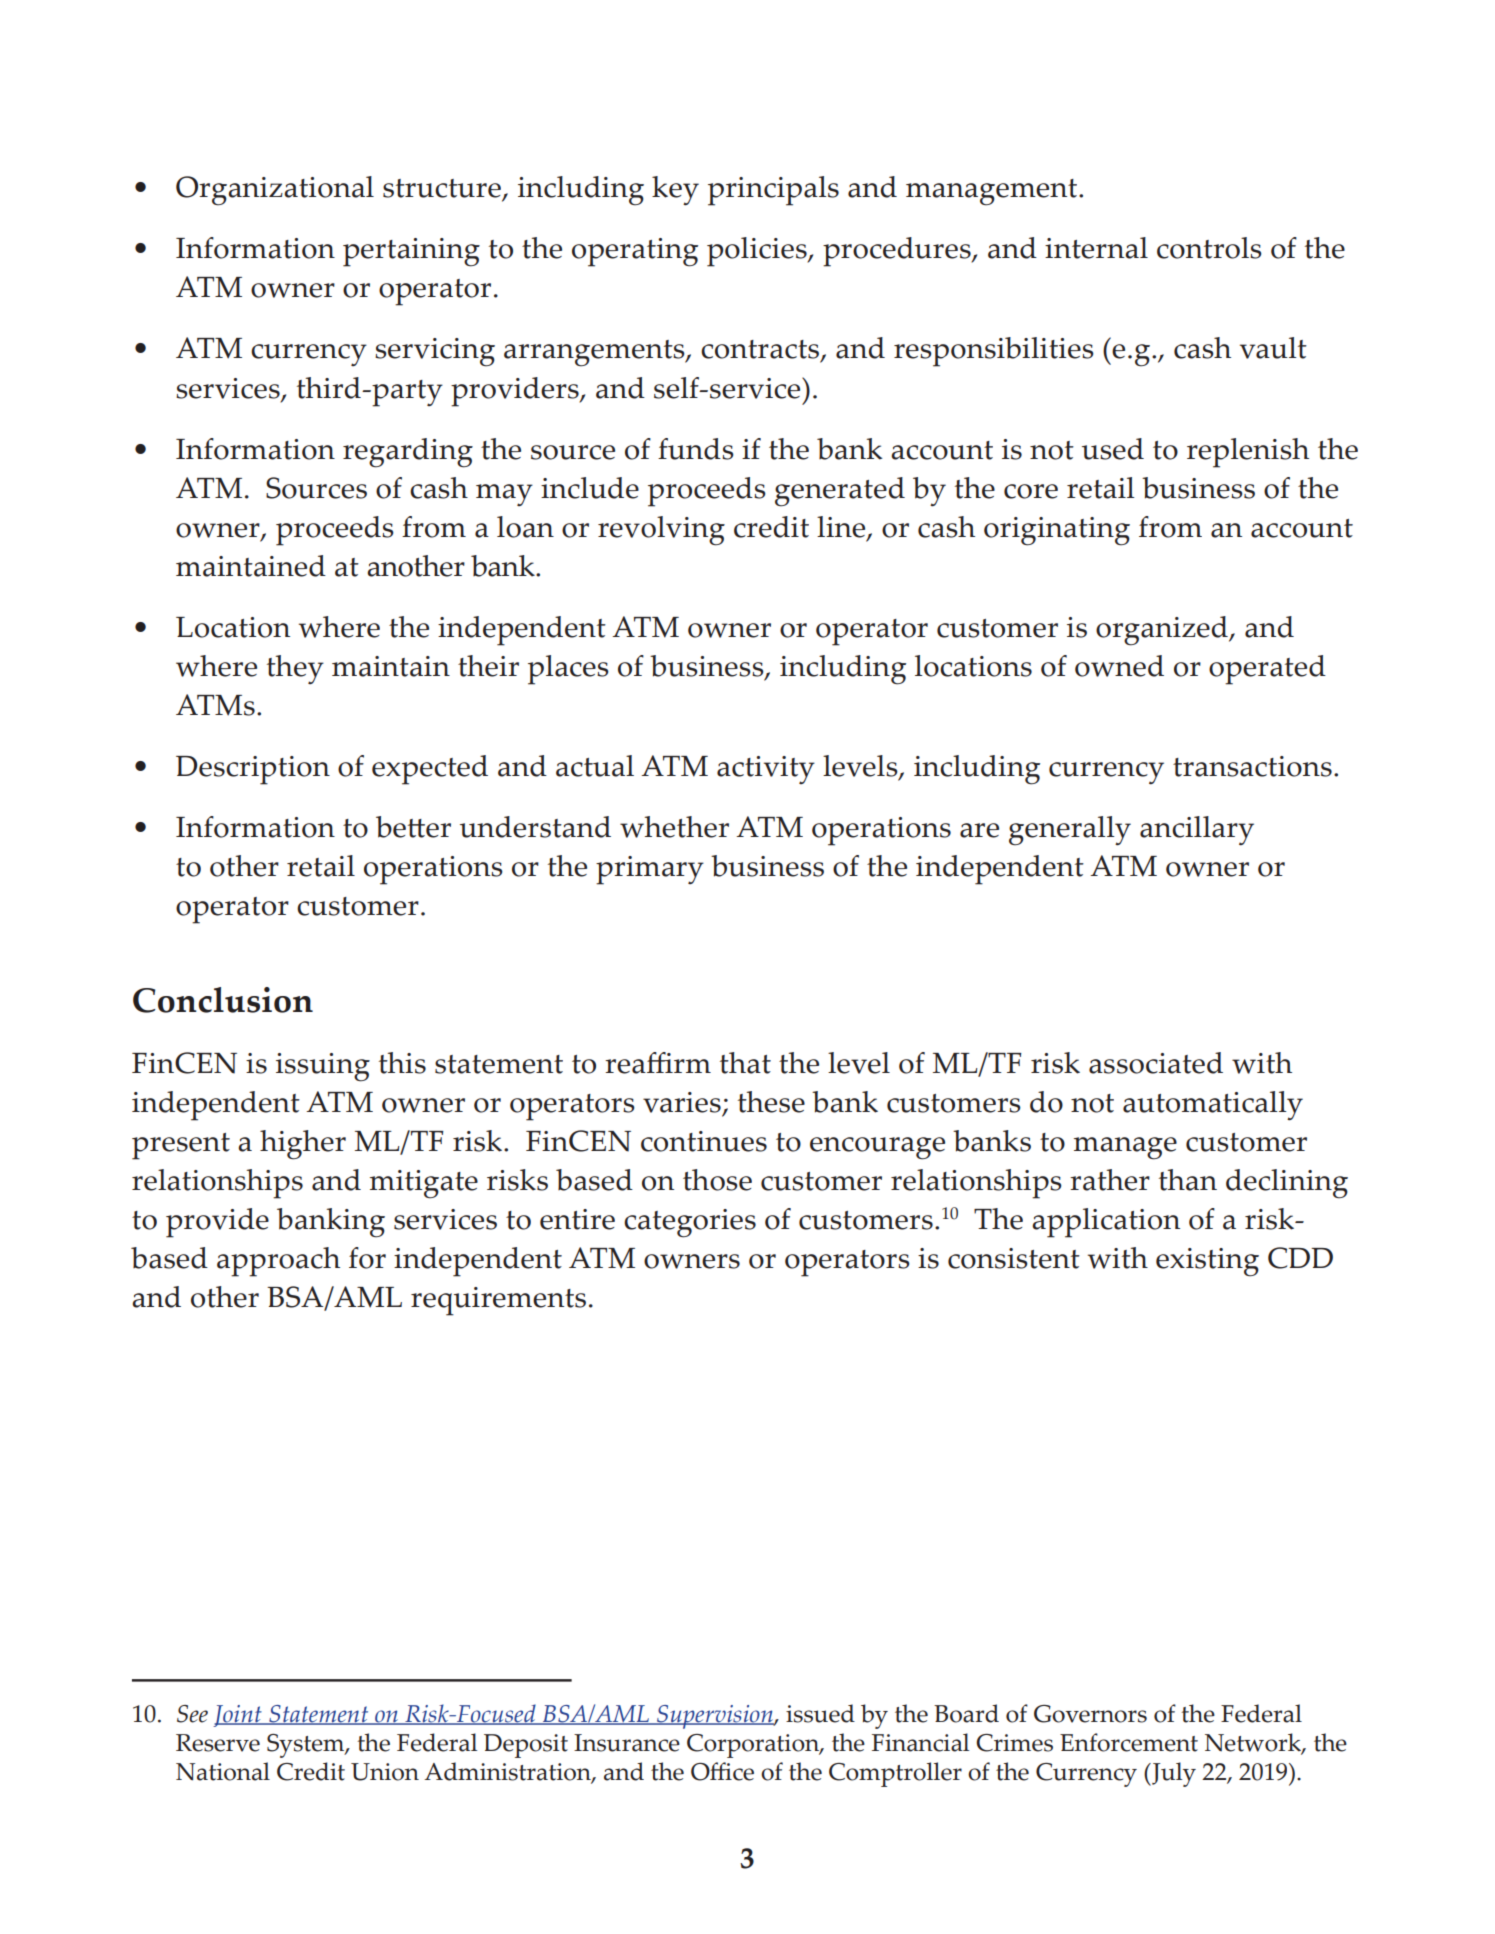  Describe the element at coordinates (758, 252) in the document. I see `policies` at that location.
